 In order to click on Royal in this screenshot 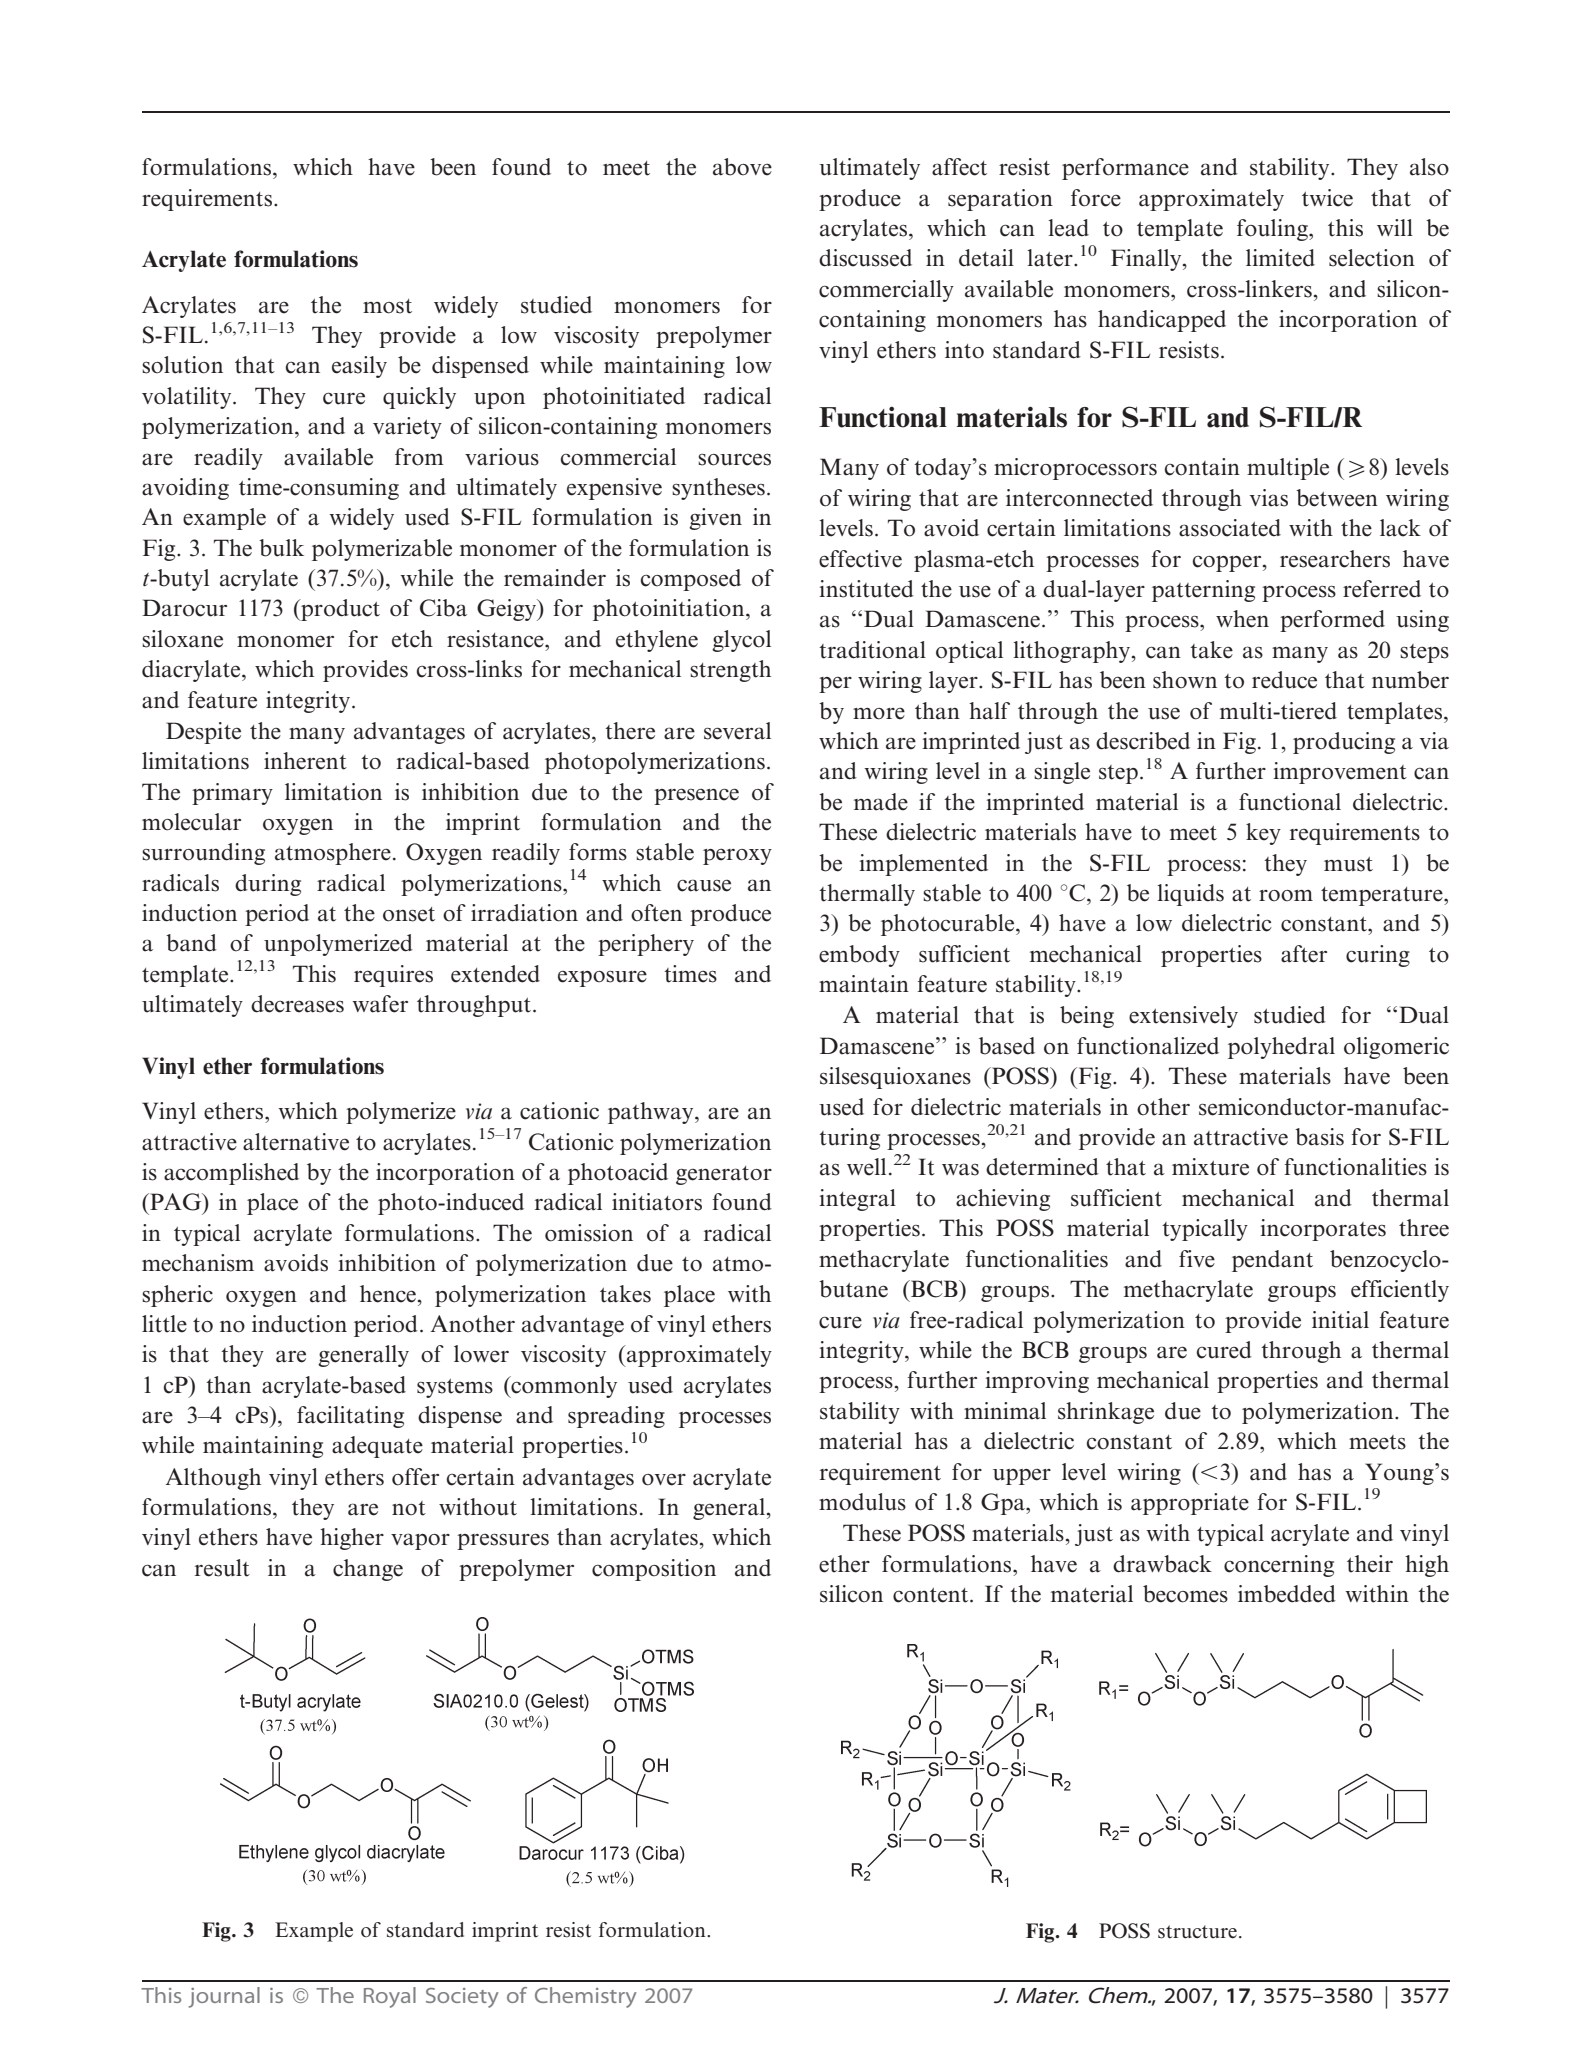, I will do `click(390, 1997)`.
